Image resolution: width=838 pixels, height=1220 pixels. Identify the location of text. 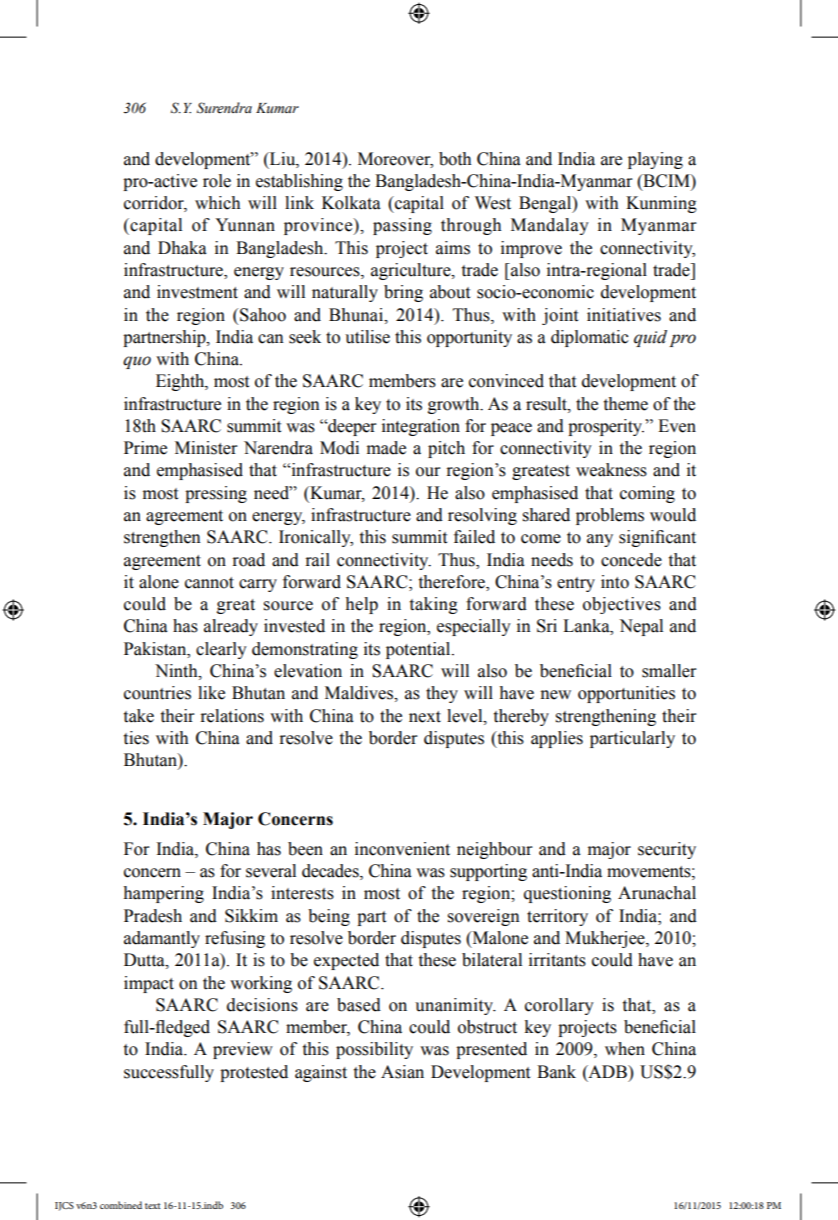
(152, 1206).
